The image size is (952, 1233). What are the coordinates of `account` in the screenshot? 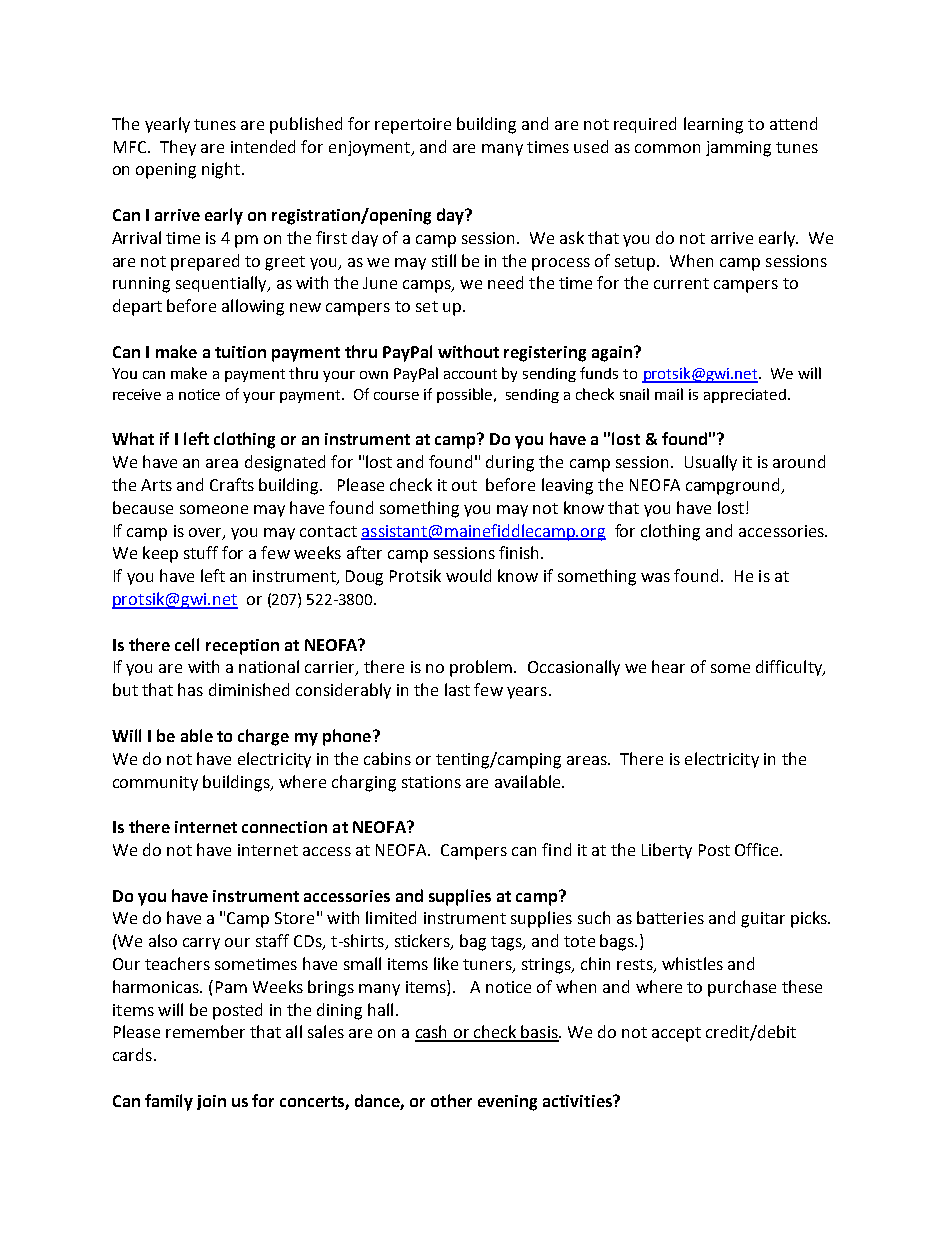 It's located at (470, 374).
